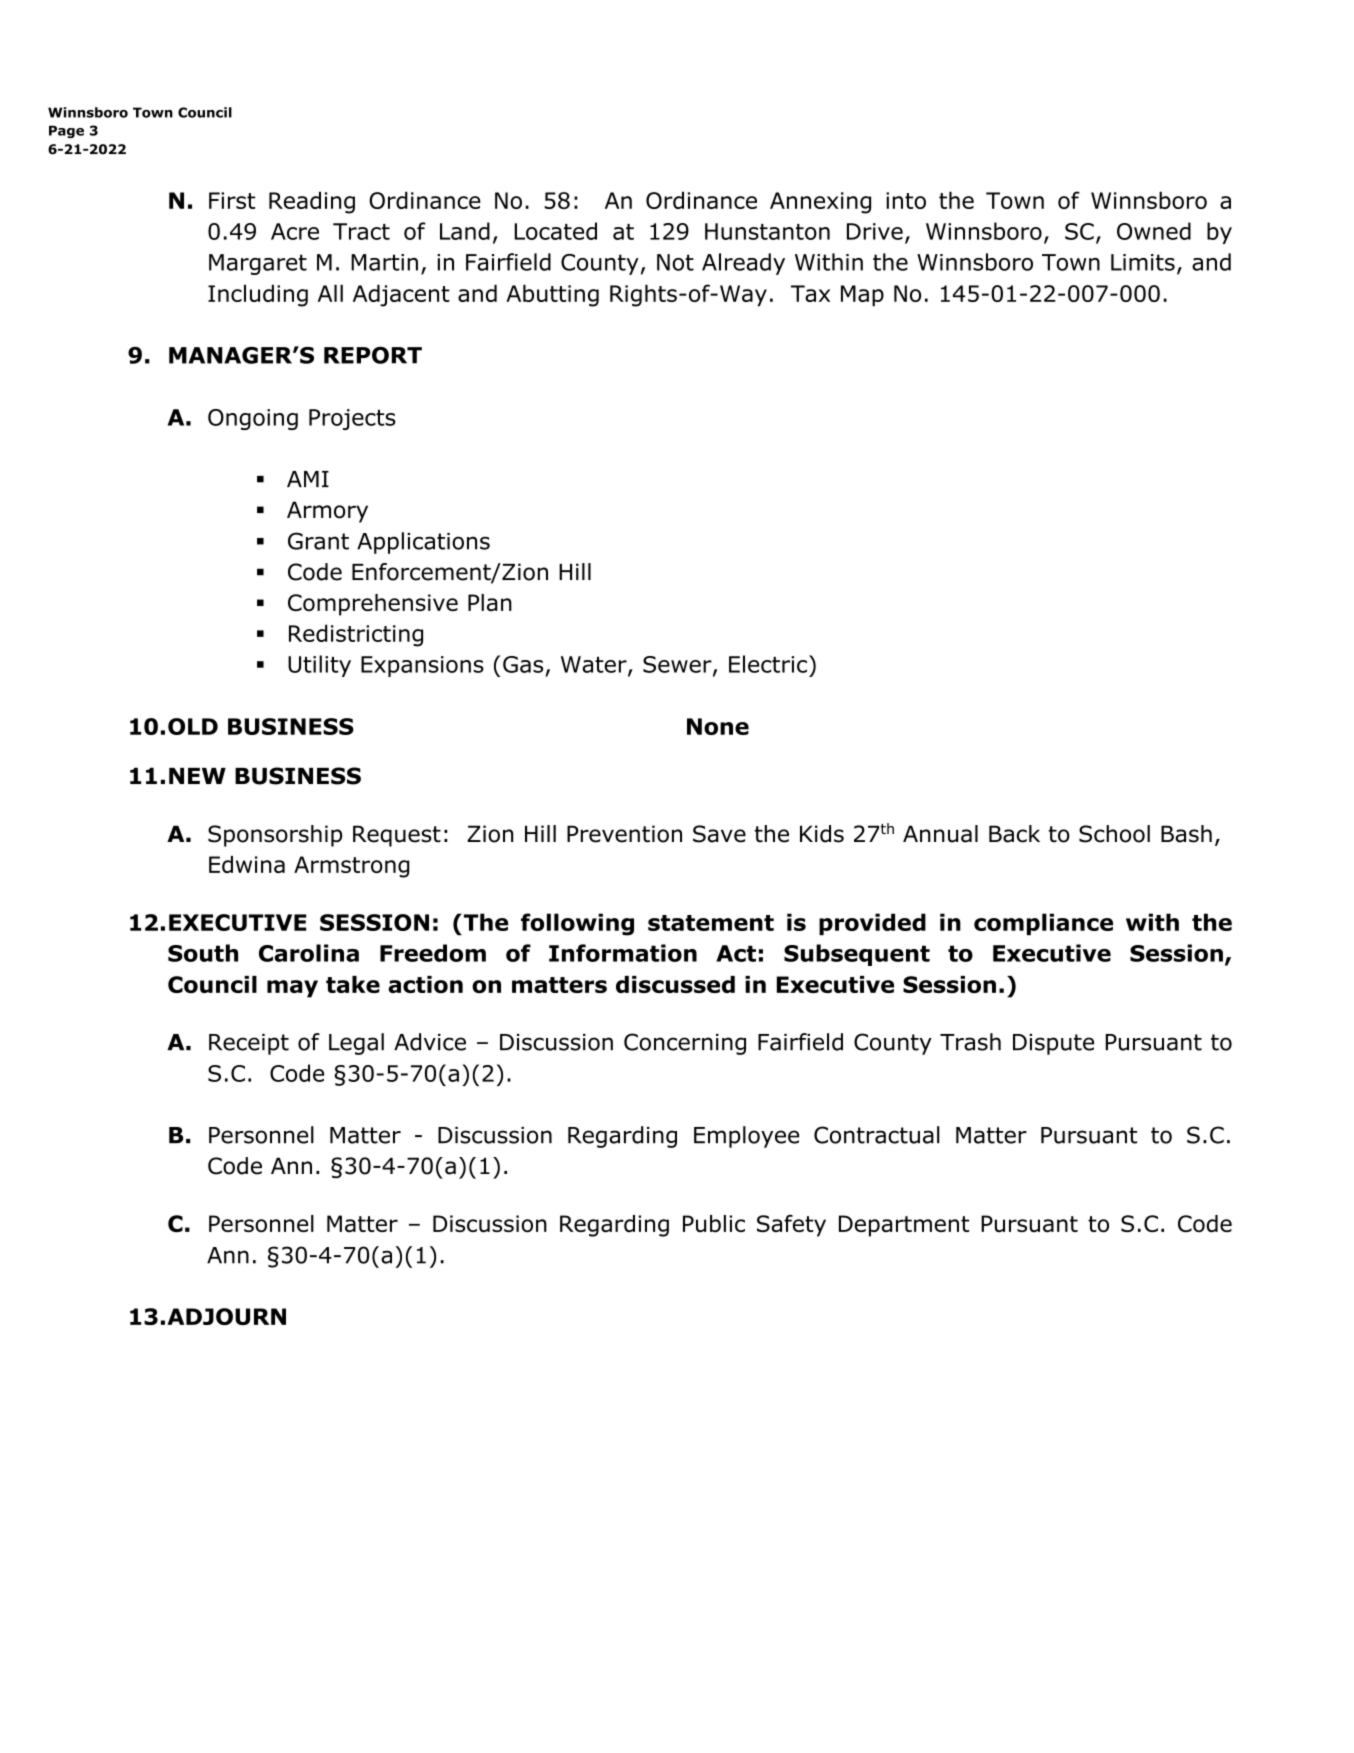 The width and height of the screenshot is (1354, 1753). What do you see at coordinates (555, 231) in the screenshot?
I see `Located` at bounding box center [555, 231].
